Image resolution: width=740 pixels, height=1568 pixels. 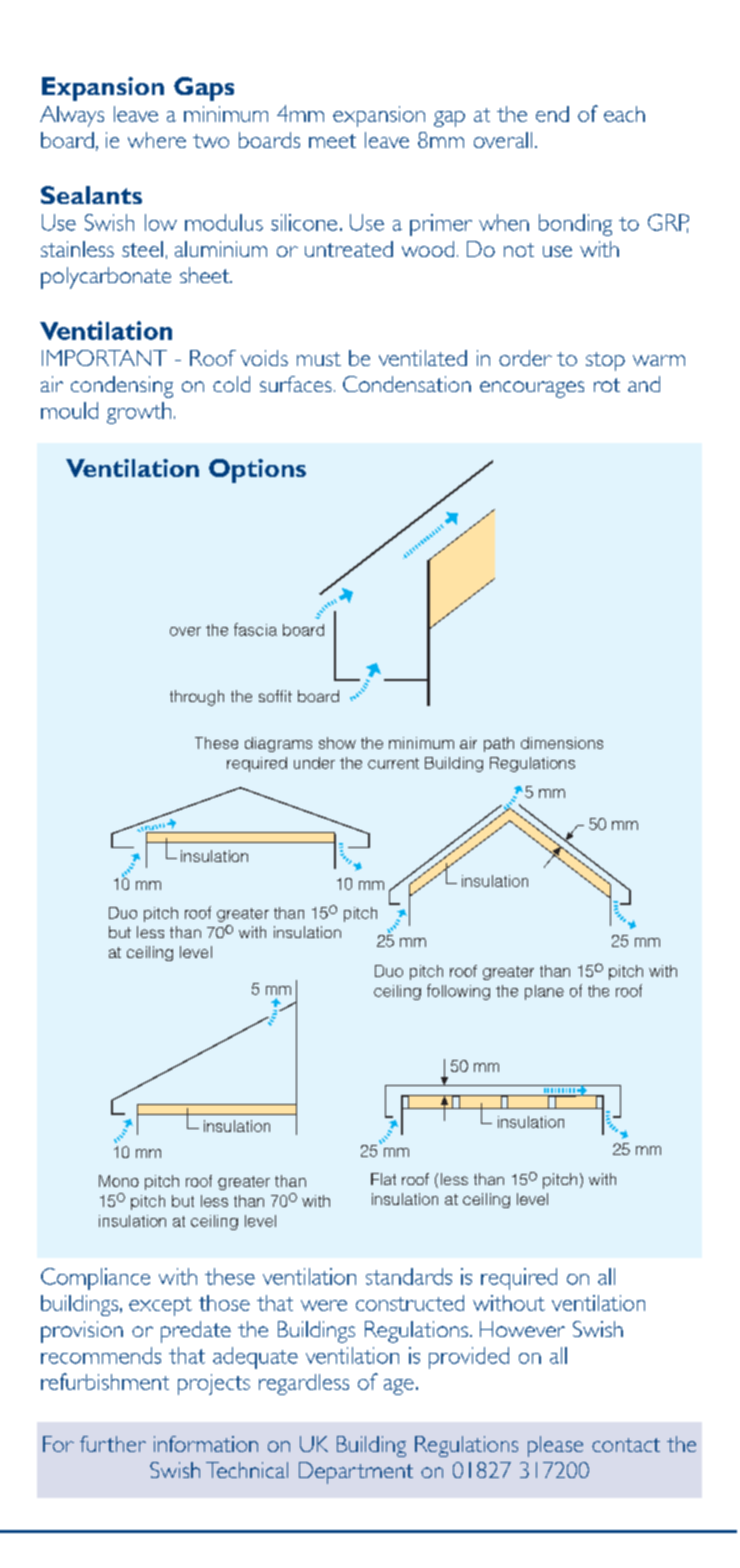 What do you see at coordinates (119, 1181) in the page?
I see `Mono` at bounding box center [119, 1181].
